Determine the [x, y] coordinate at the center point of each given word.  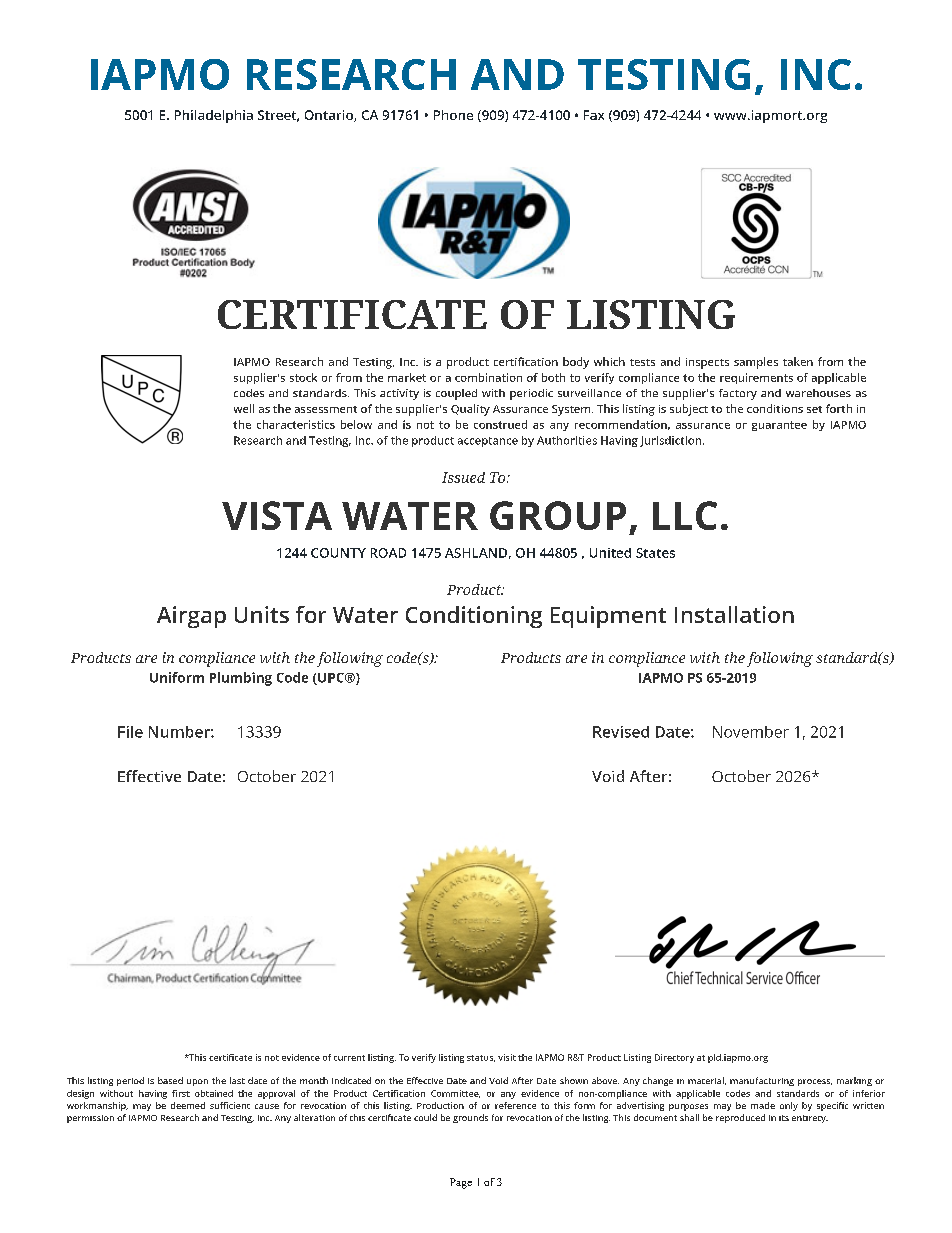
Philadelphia [214, 116]
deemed [188, 1105]
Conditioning [474, 617]
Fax [594, 115]
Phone [453, 115]
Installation [734, 614]
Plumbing [241, 679]
